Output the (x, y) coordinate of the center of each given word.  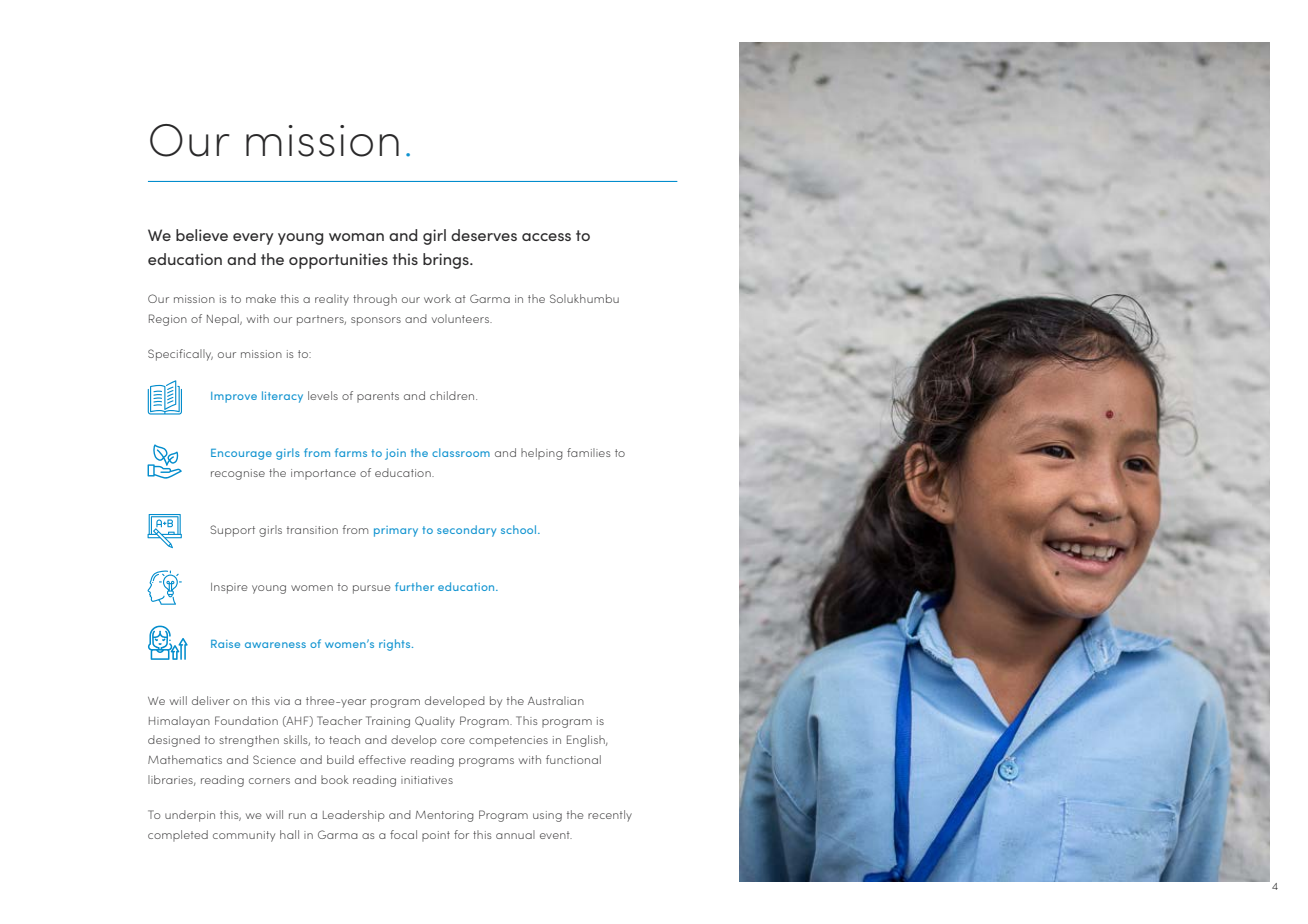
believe (202, 235)
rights (396, 645)
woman (356, 237)
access (546, 237)
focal (403, 834)
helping (542, 454)
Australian (556, 700)
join (395, 454)
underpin (190, 816)
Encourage (241, 454)
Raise (225, 644)
